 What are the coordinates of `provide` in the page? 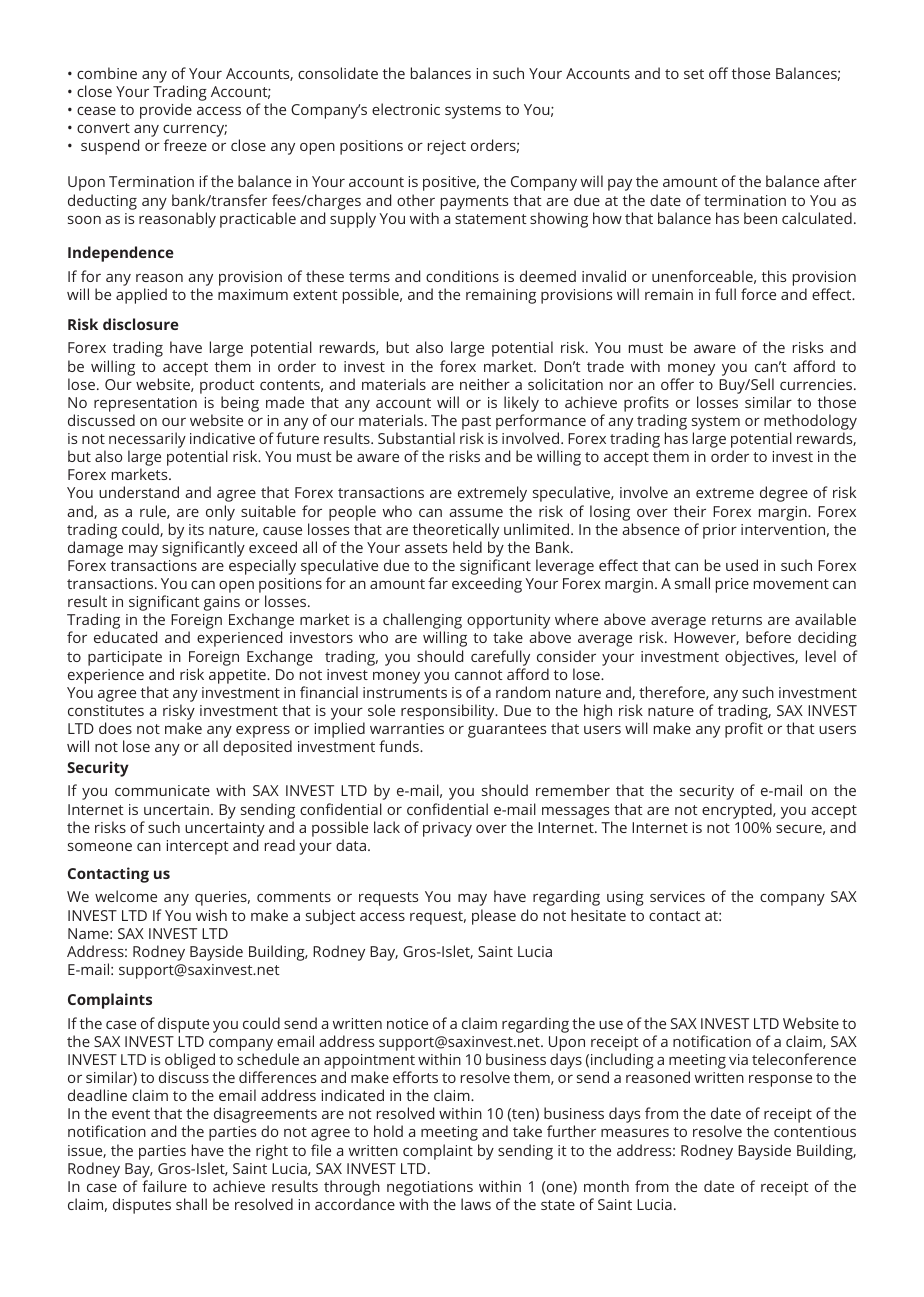 It's located at (166, 111).
